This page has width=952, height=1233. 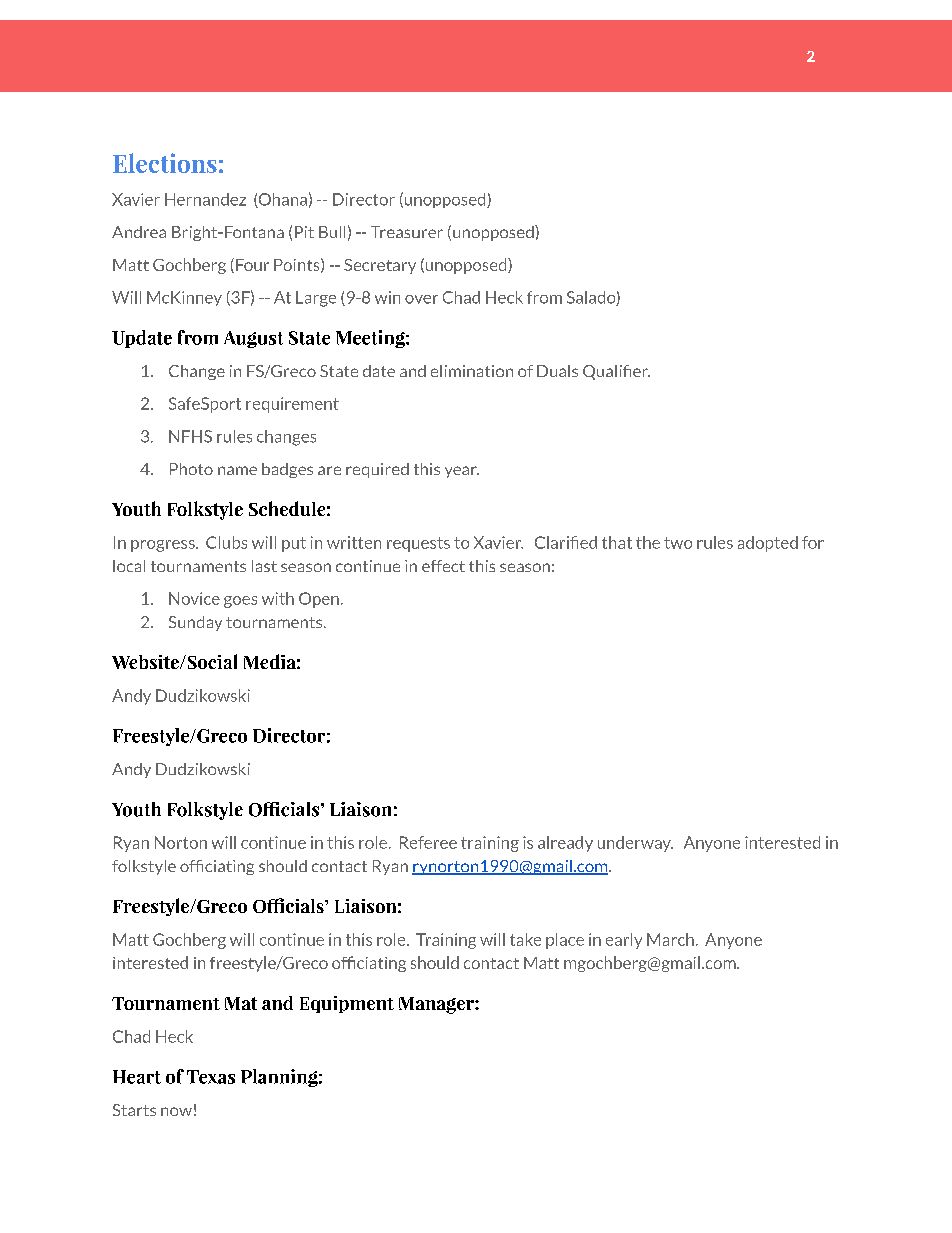 I want to click on adopted, so click(x=768, y=544).
